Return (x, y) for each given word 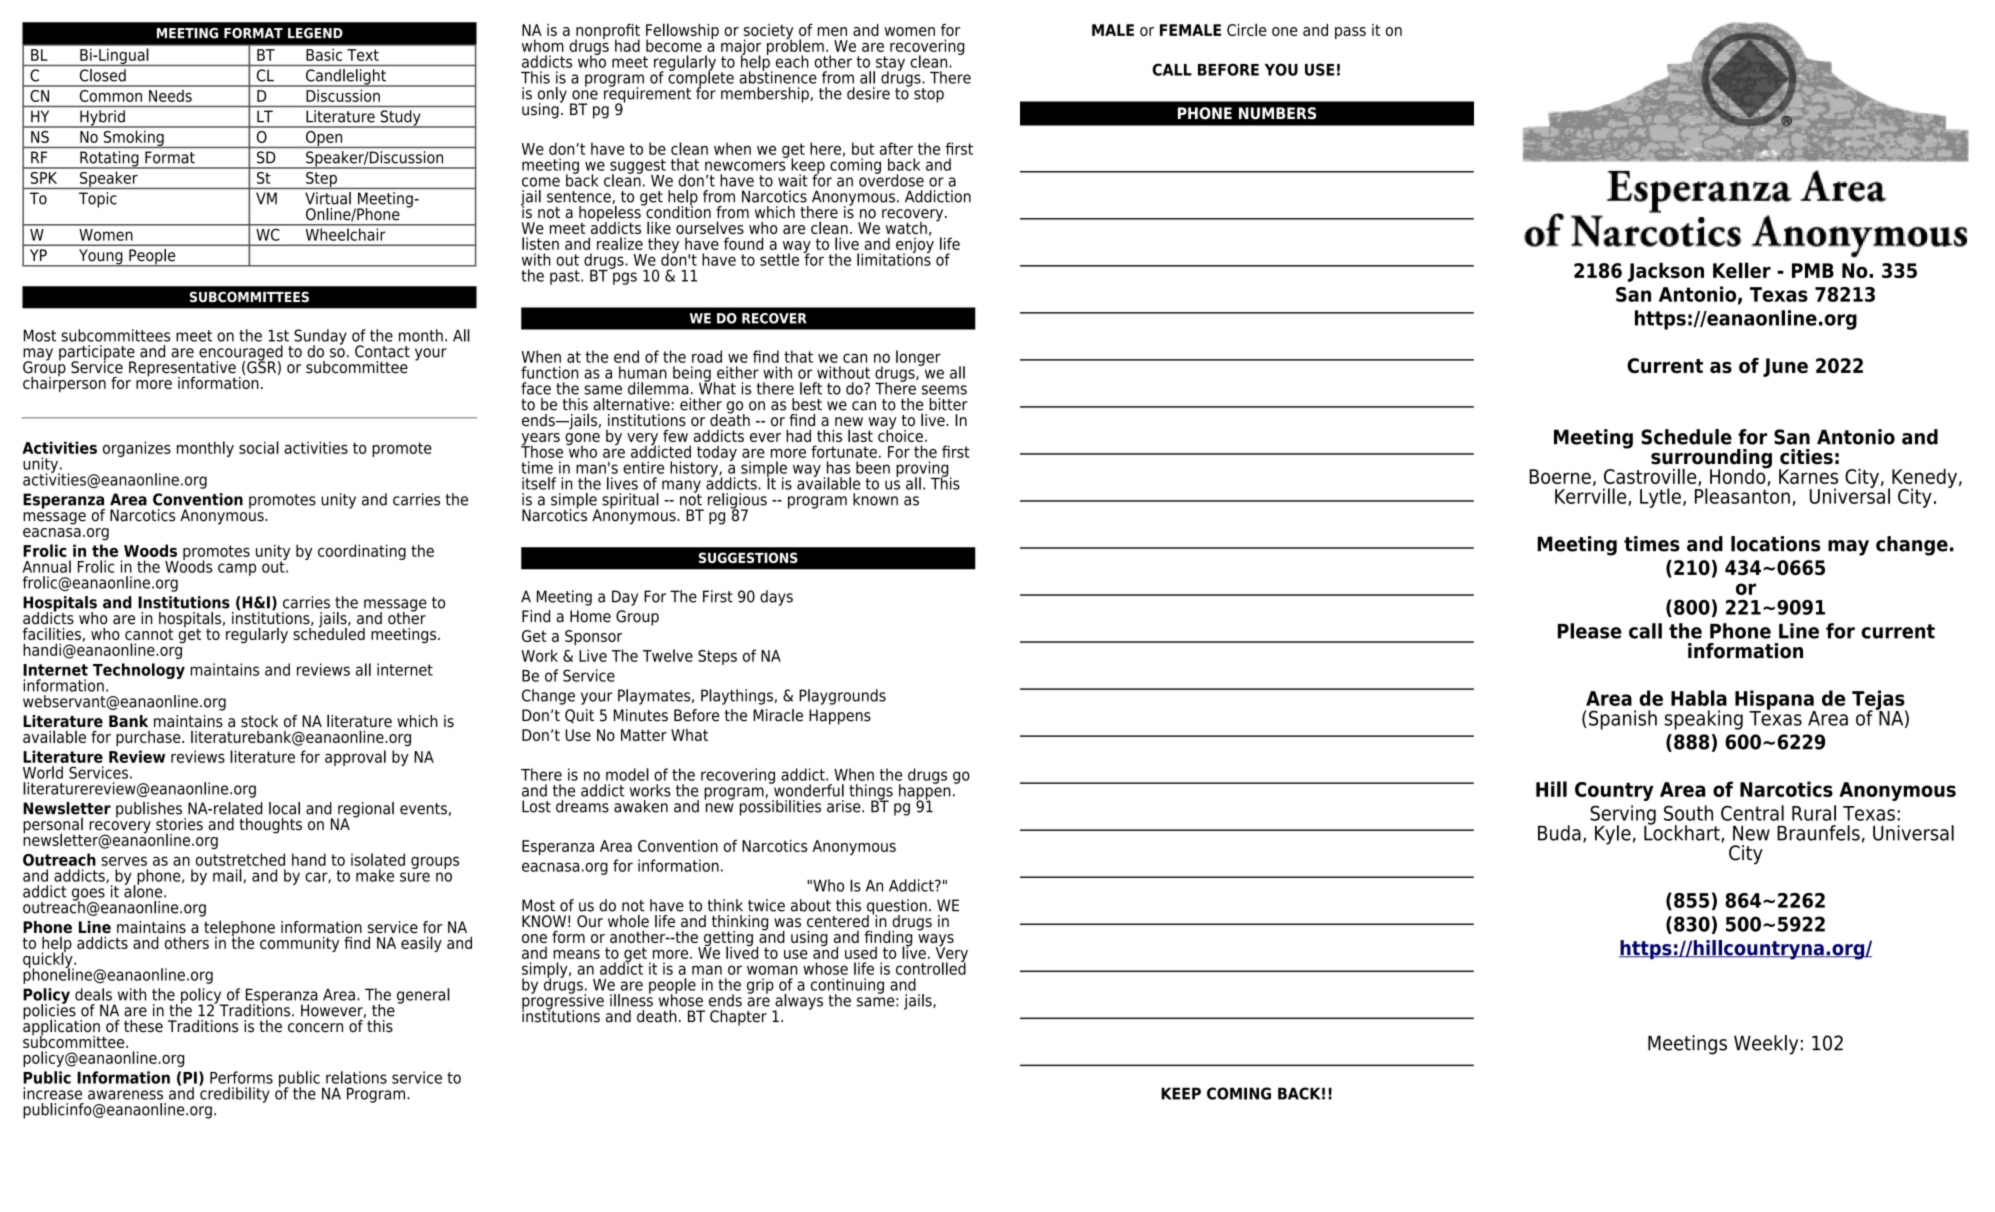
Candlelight (346, 78)
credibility (234, 1094)
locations (1775, 544)
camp (237, 569)
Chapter (738, 1018)
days (776, 598)
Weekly (1766, 1045)
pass (1350, 33)
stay (889, 64)
